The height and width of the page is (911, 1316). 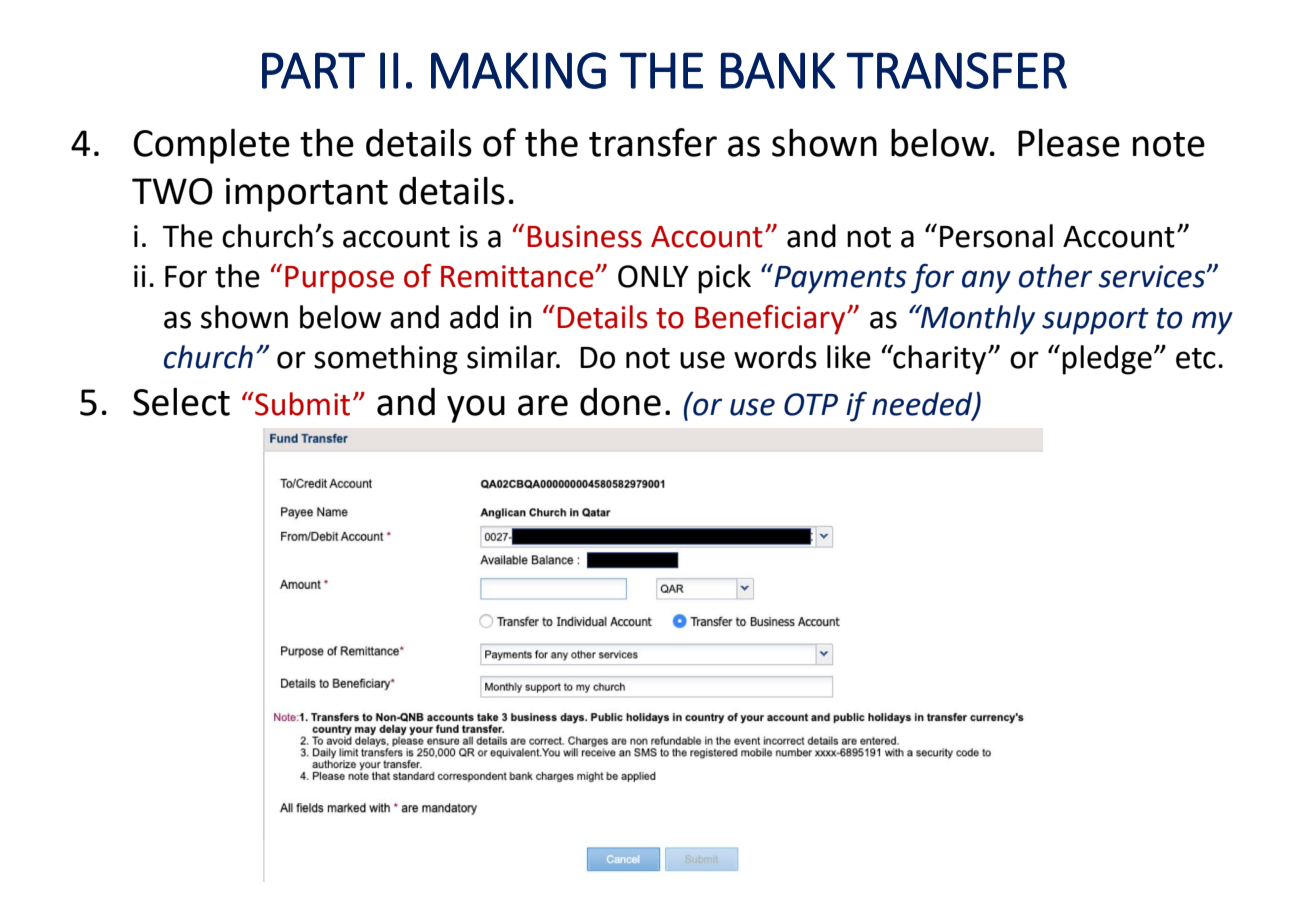 I want to click on Submit, so click(x=301, y=404).
